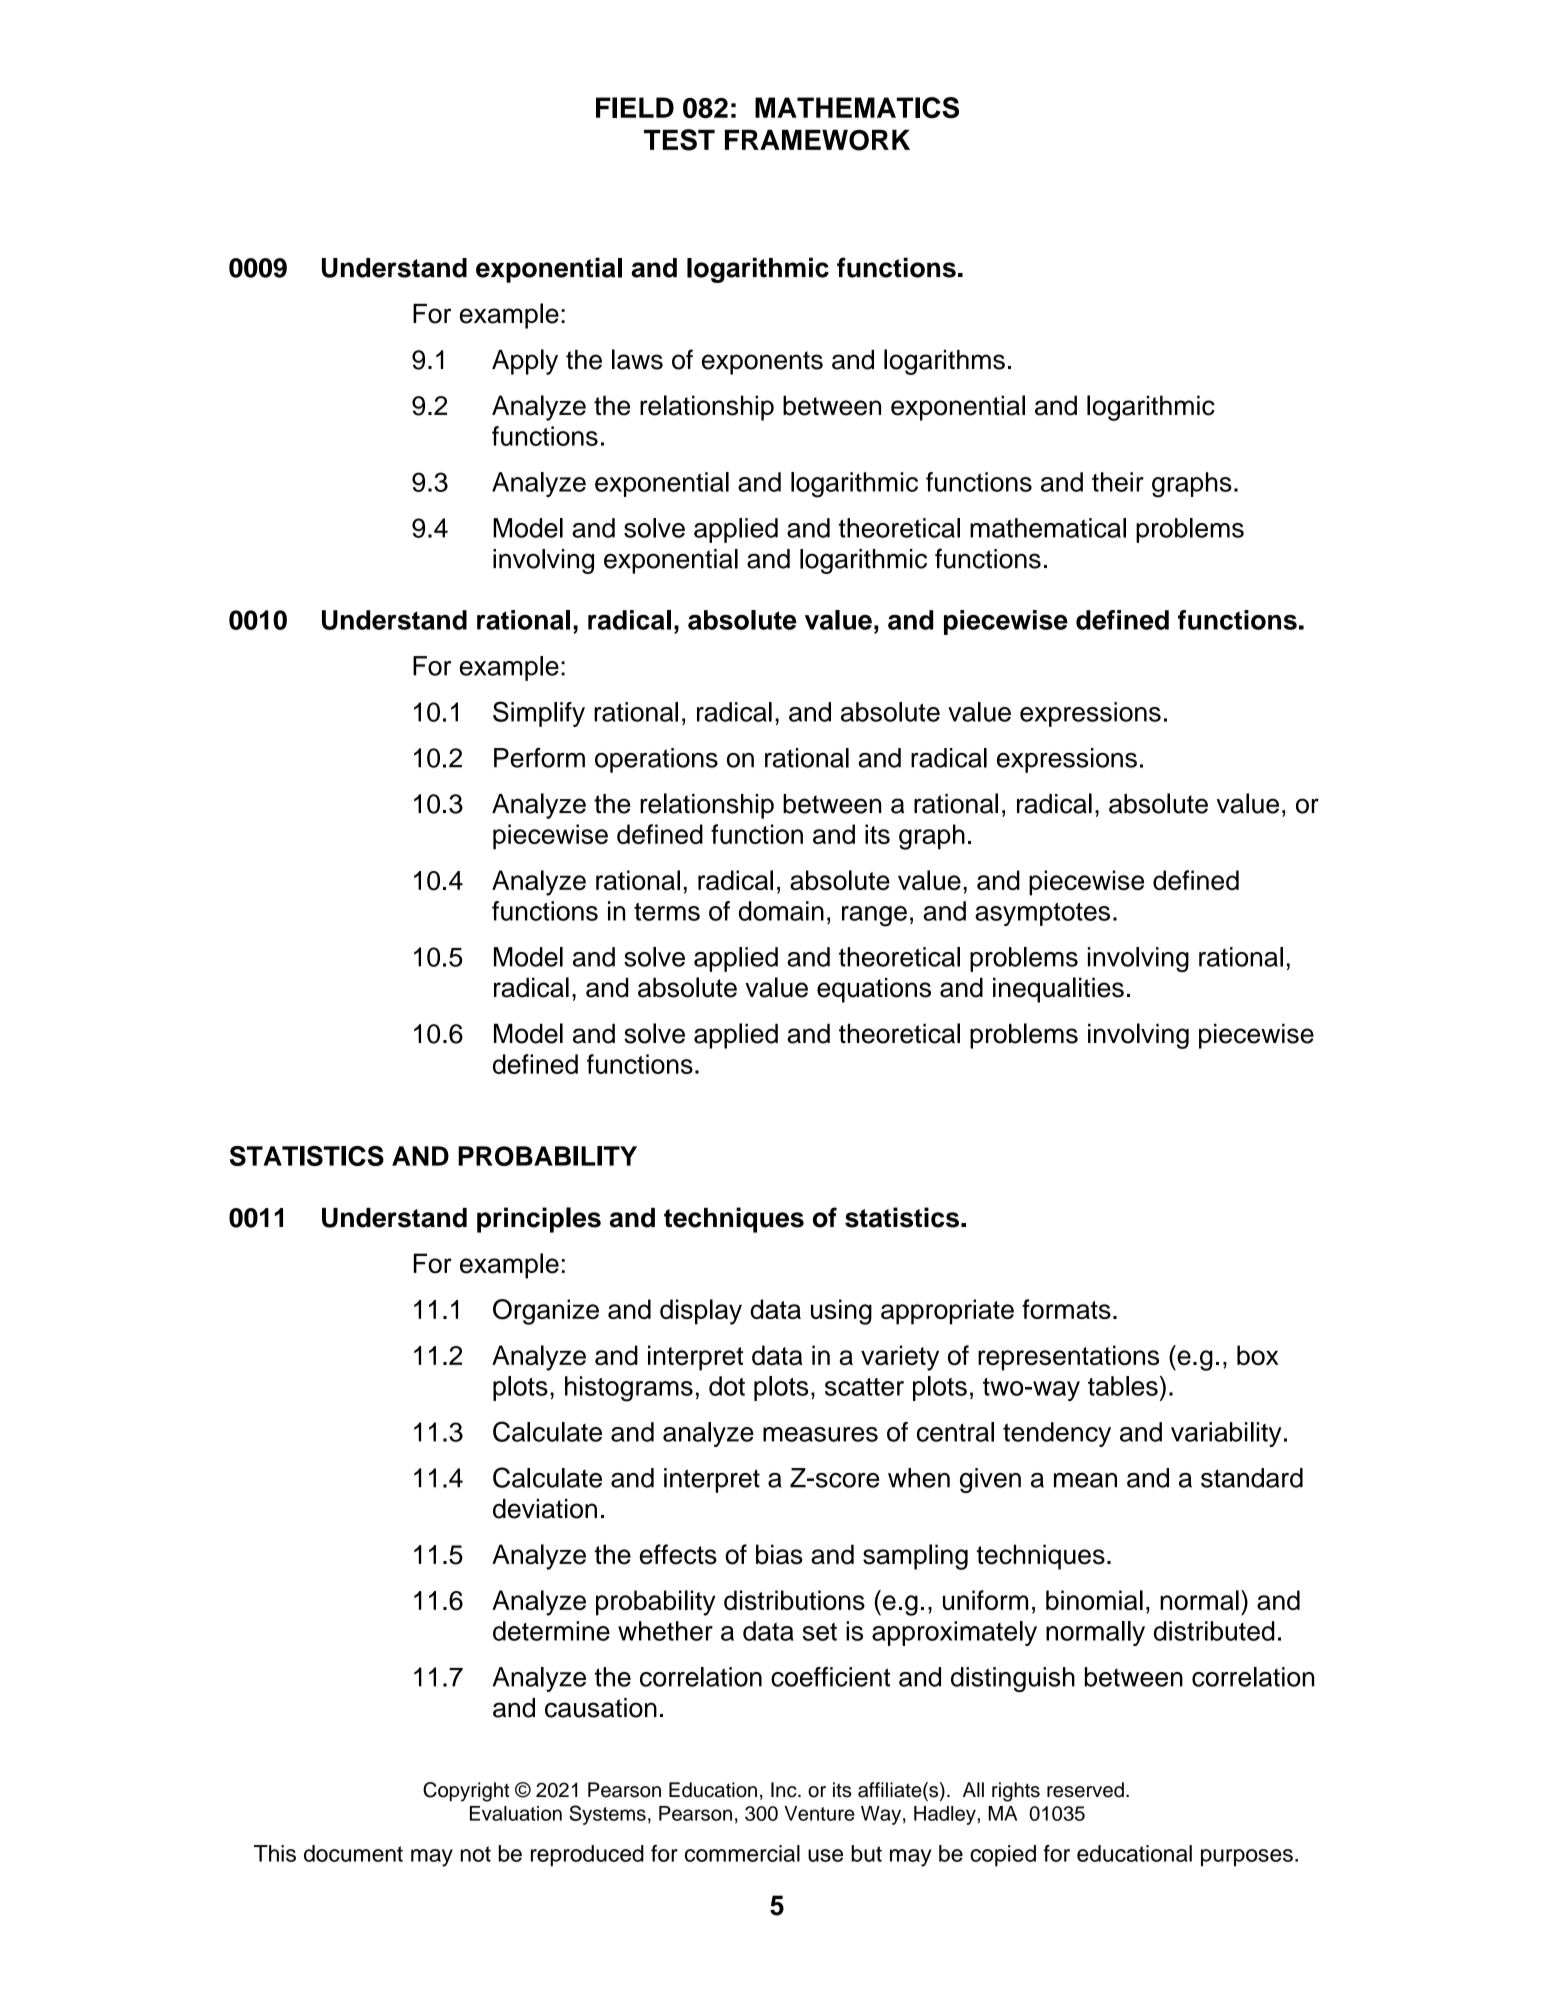 This page has height=2012, width=1554. What do you see at coordinates (539, 1220) in the page?
I see `principles` at bounding box center [539, 1220].
